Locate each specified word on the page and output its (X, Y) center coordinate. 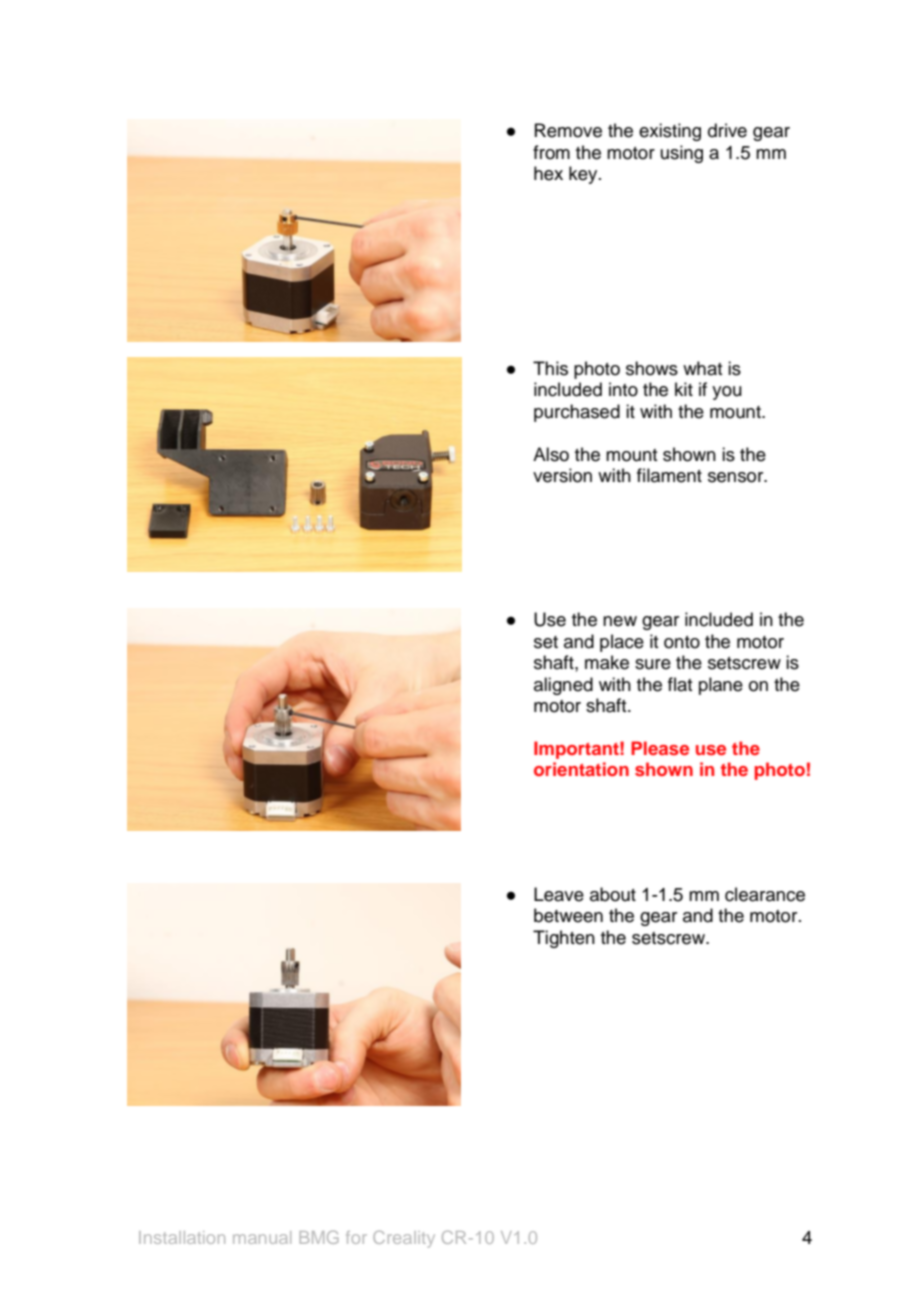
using (682, 154)
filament (669, 475)
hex (548, 173)
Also (551, 454)
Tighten (564, 939)
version (562, 475)
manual (262, 1237)
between (568, 915)
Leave (559, 894)
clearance (765, 894)
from (551, 152)
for (356, 1237)
